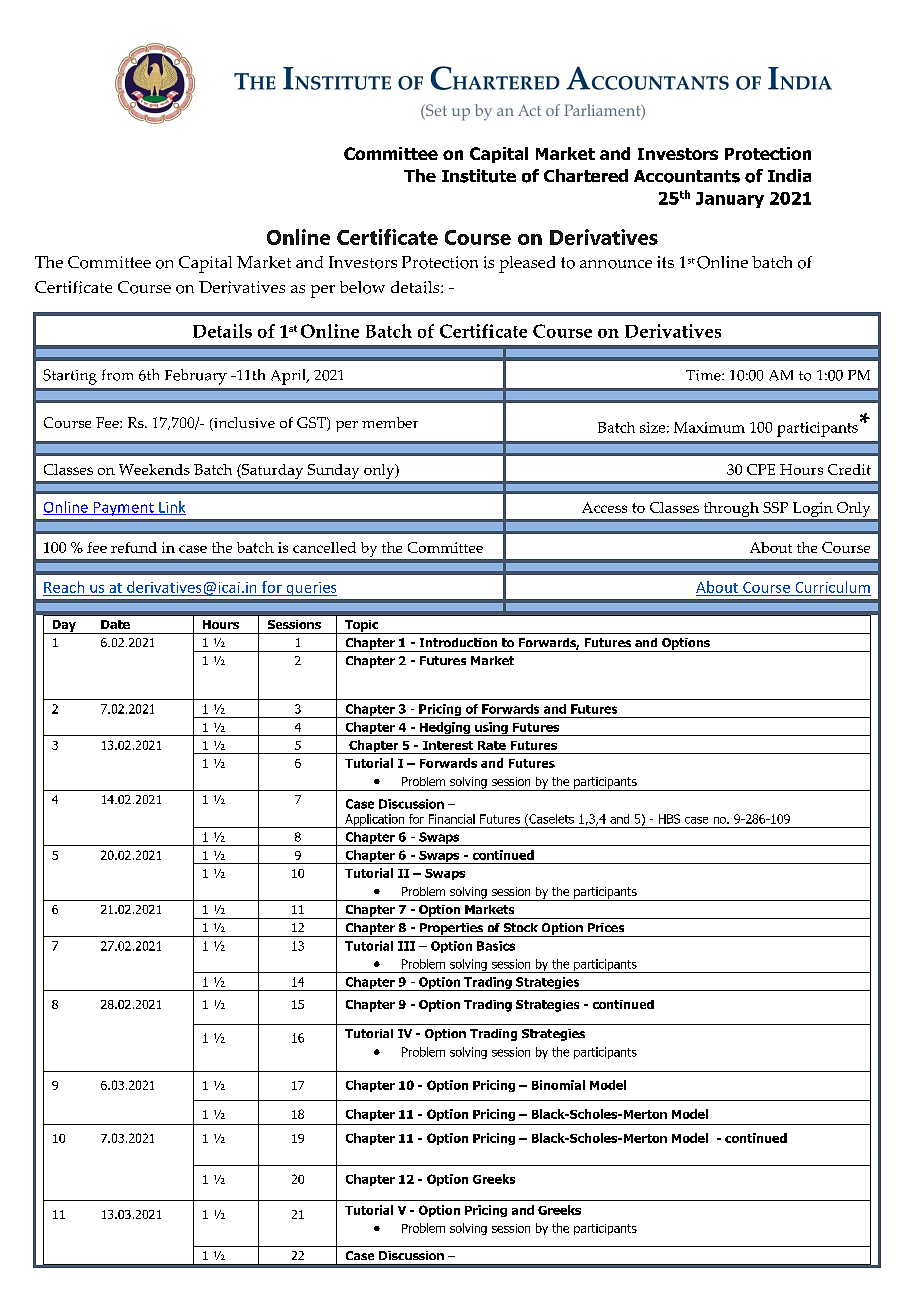 The height and width of the screenshot is (1308, 924). Describe the element at coordinates (833, 587) in the screenshot. I see `Curriculum` at that location.
